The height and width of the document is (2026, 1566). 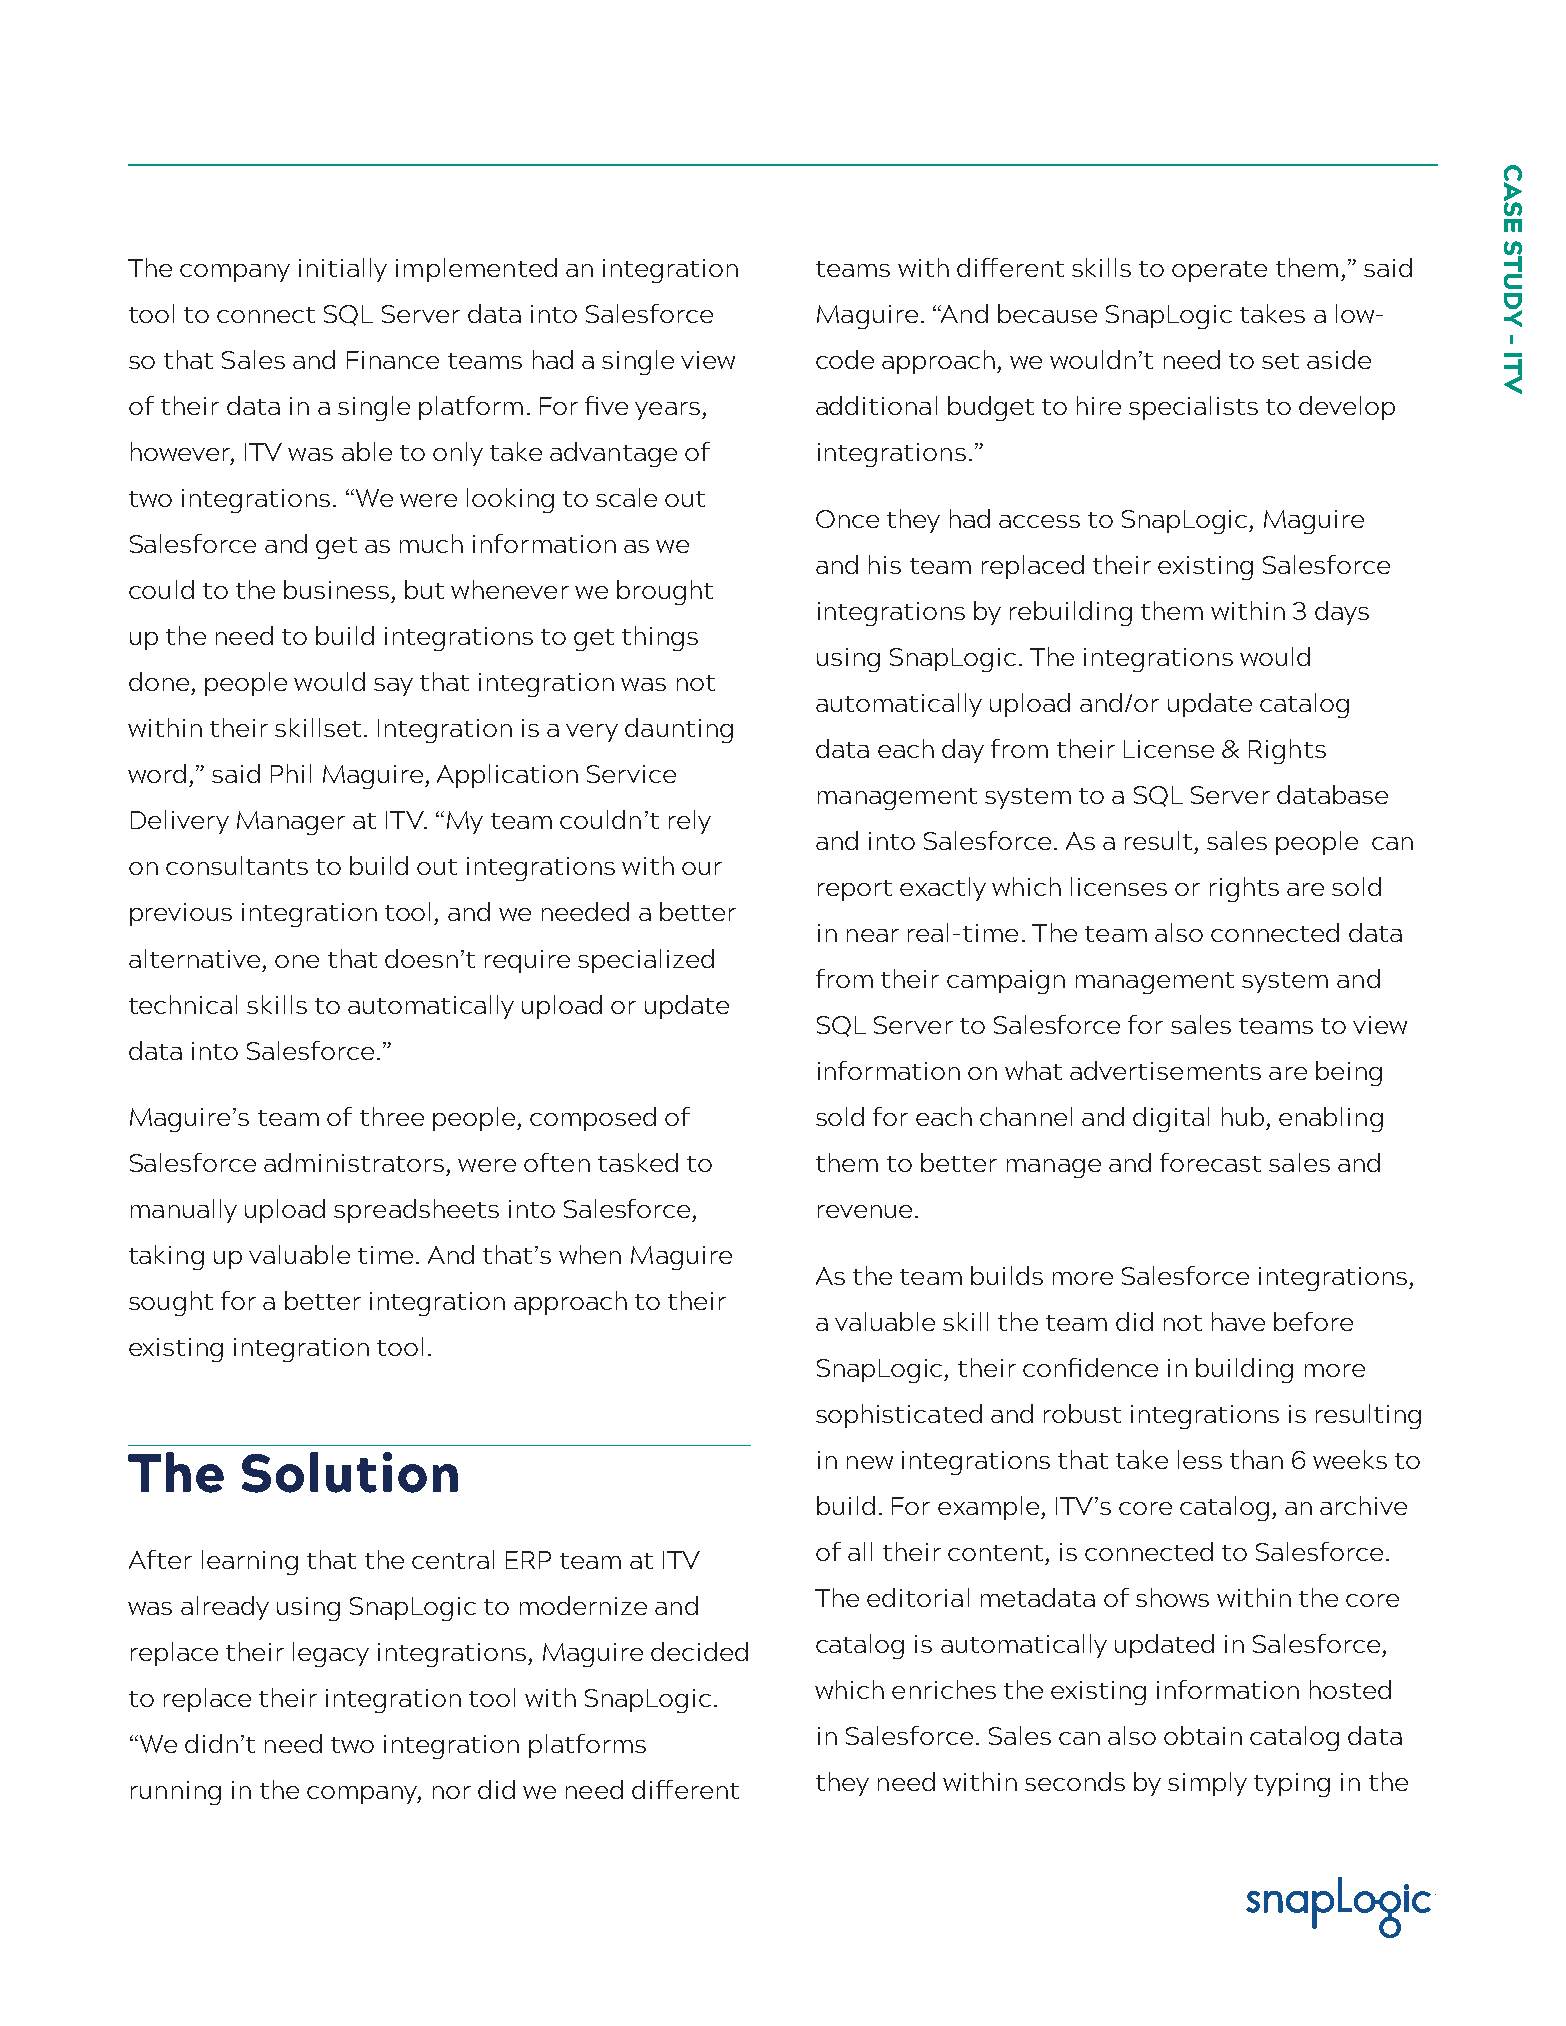 What do you see at coordinates (343, 270) in the document?
I see `initially` at bounding box center [343, 270].
